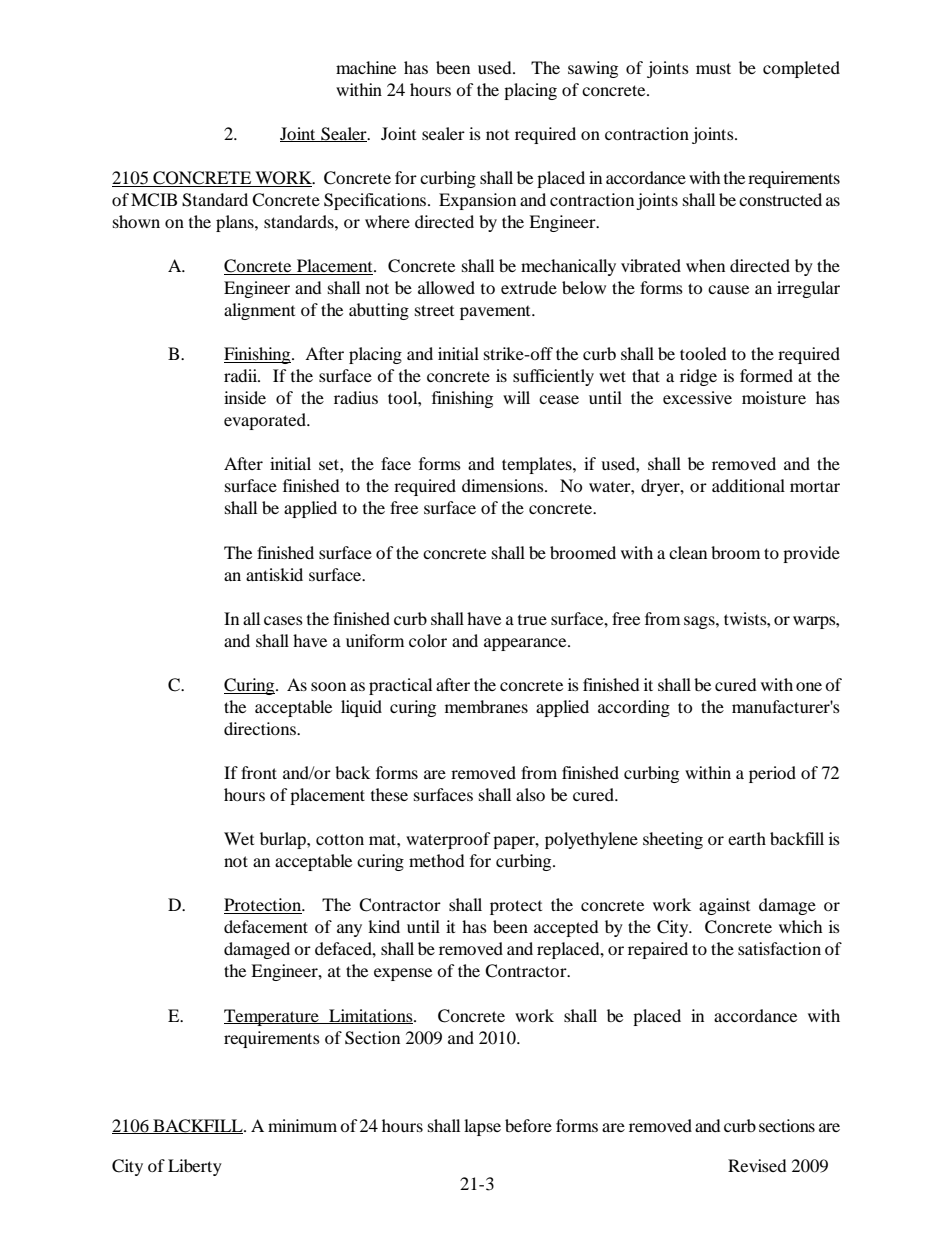  Describe the element at coordinates (195, 1167) in the screenshot. I see `Liberty` at that location.
